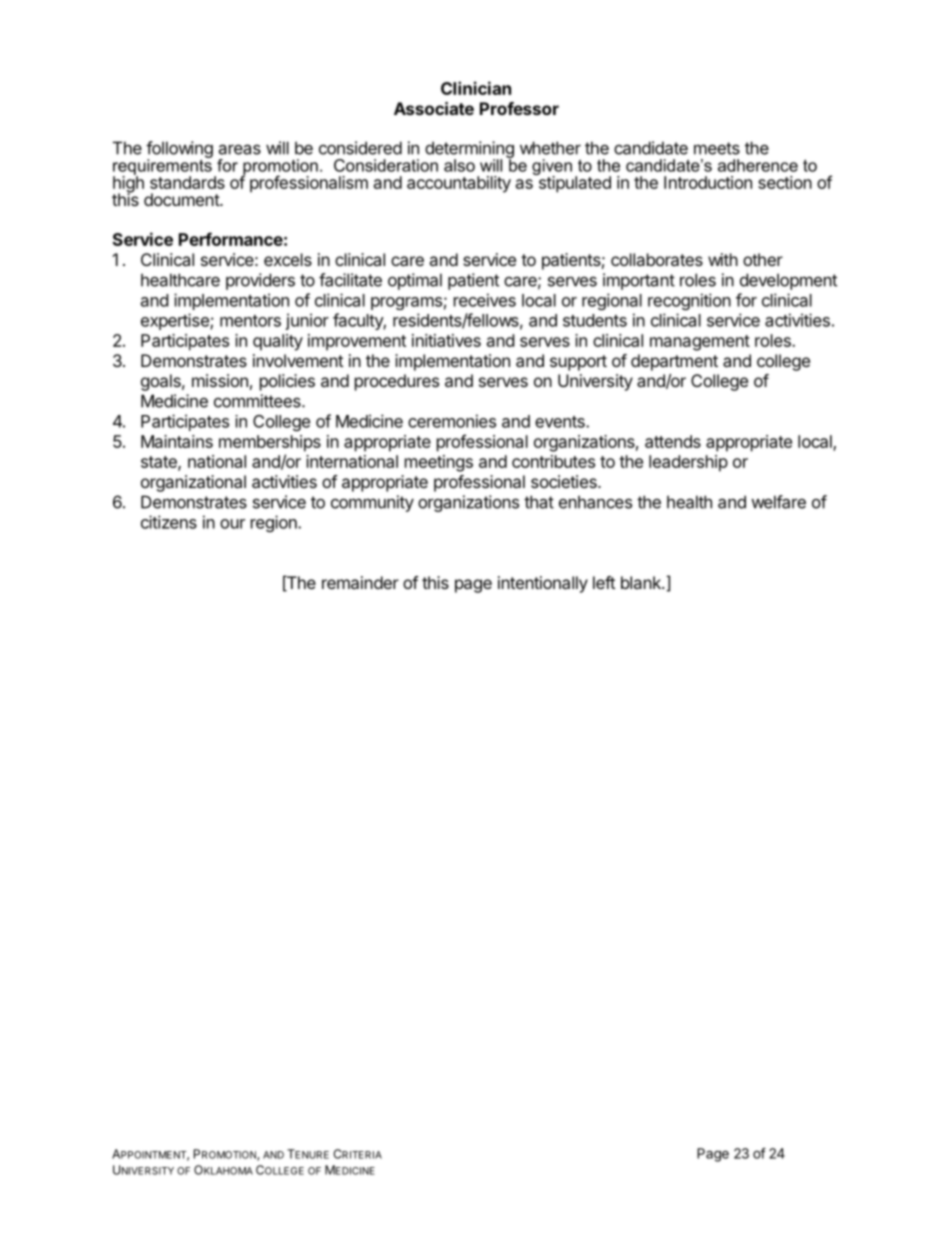  What do you see at coordinates (232, 524) in the screenshot?
I see `our` at bounding box center [232, 524].
